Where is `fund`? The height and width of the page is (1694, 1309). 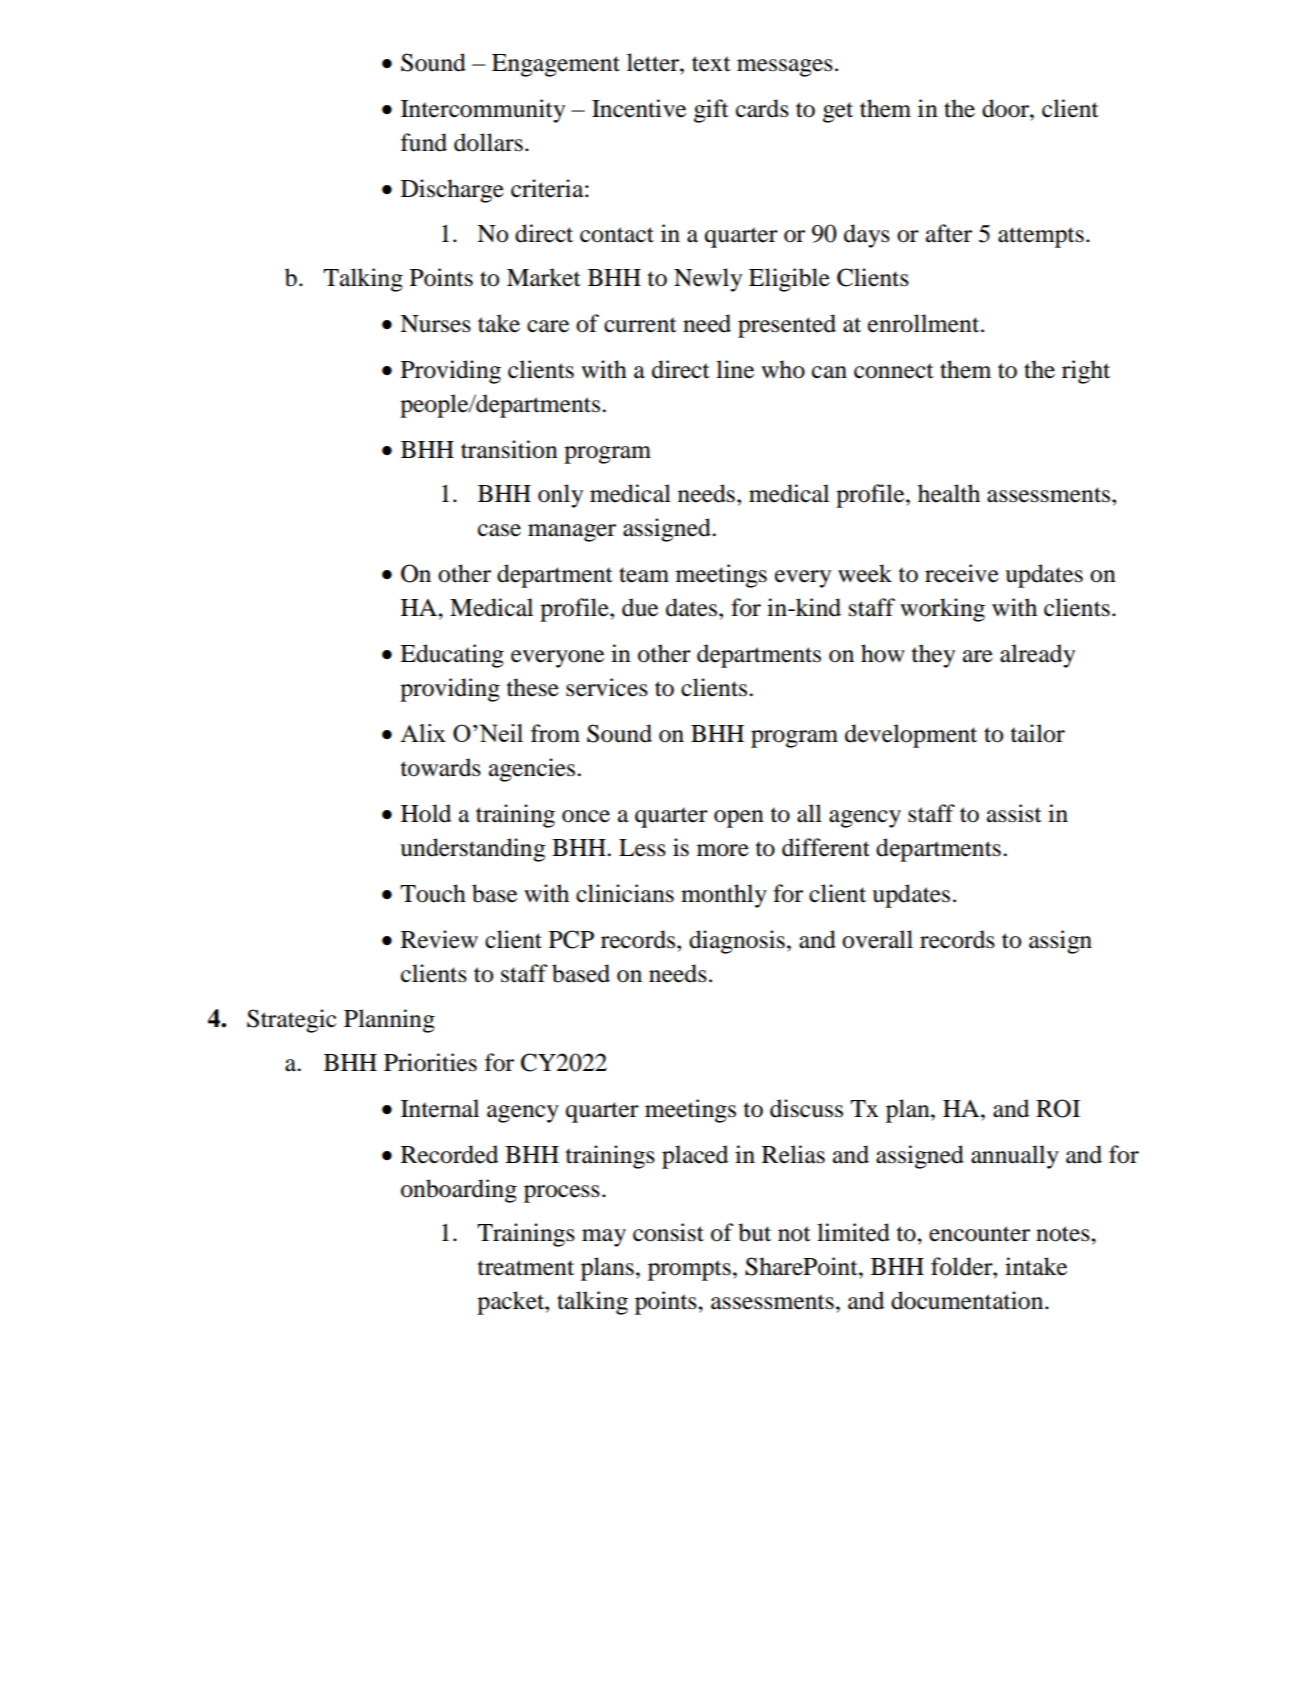
fund is located at coordinates (424, 142).
